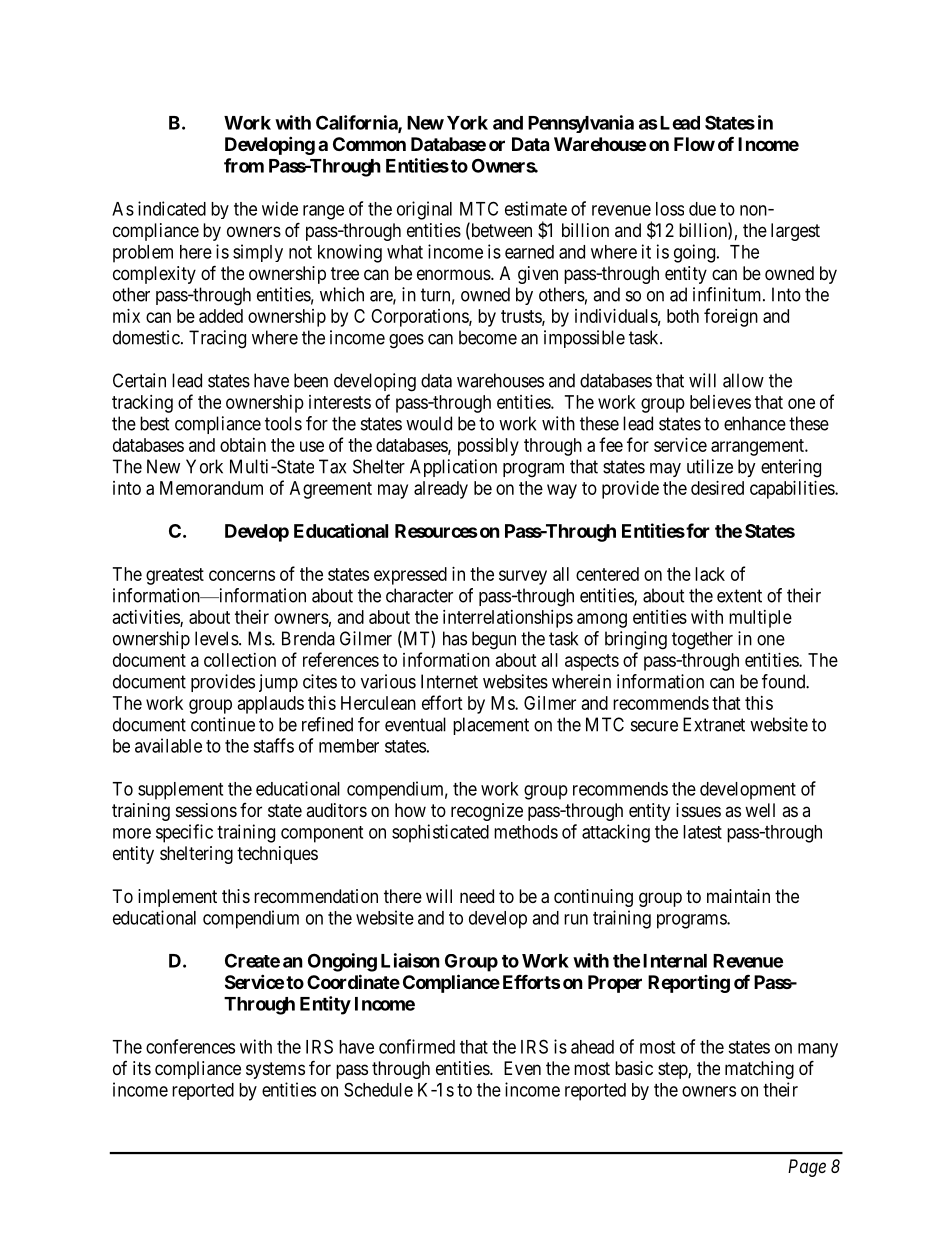 The image size is (952, 1233). Describe the element at coordinates (477, 896) in the screenshot. I see `need` at that location.
